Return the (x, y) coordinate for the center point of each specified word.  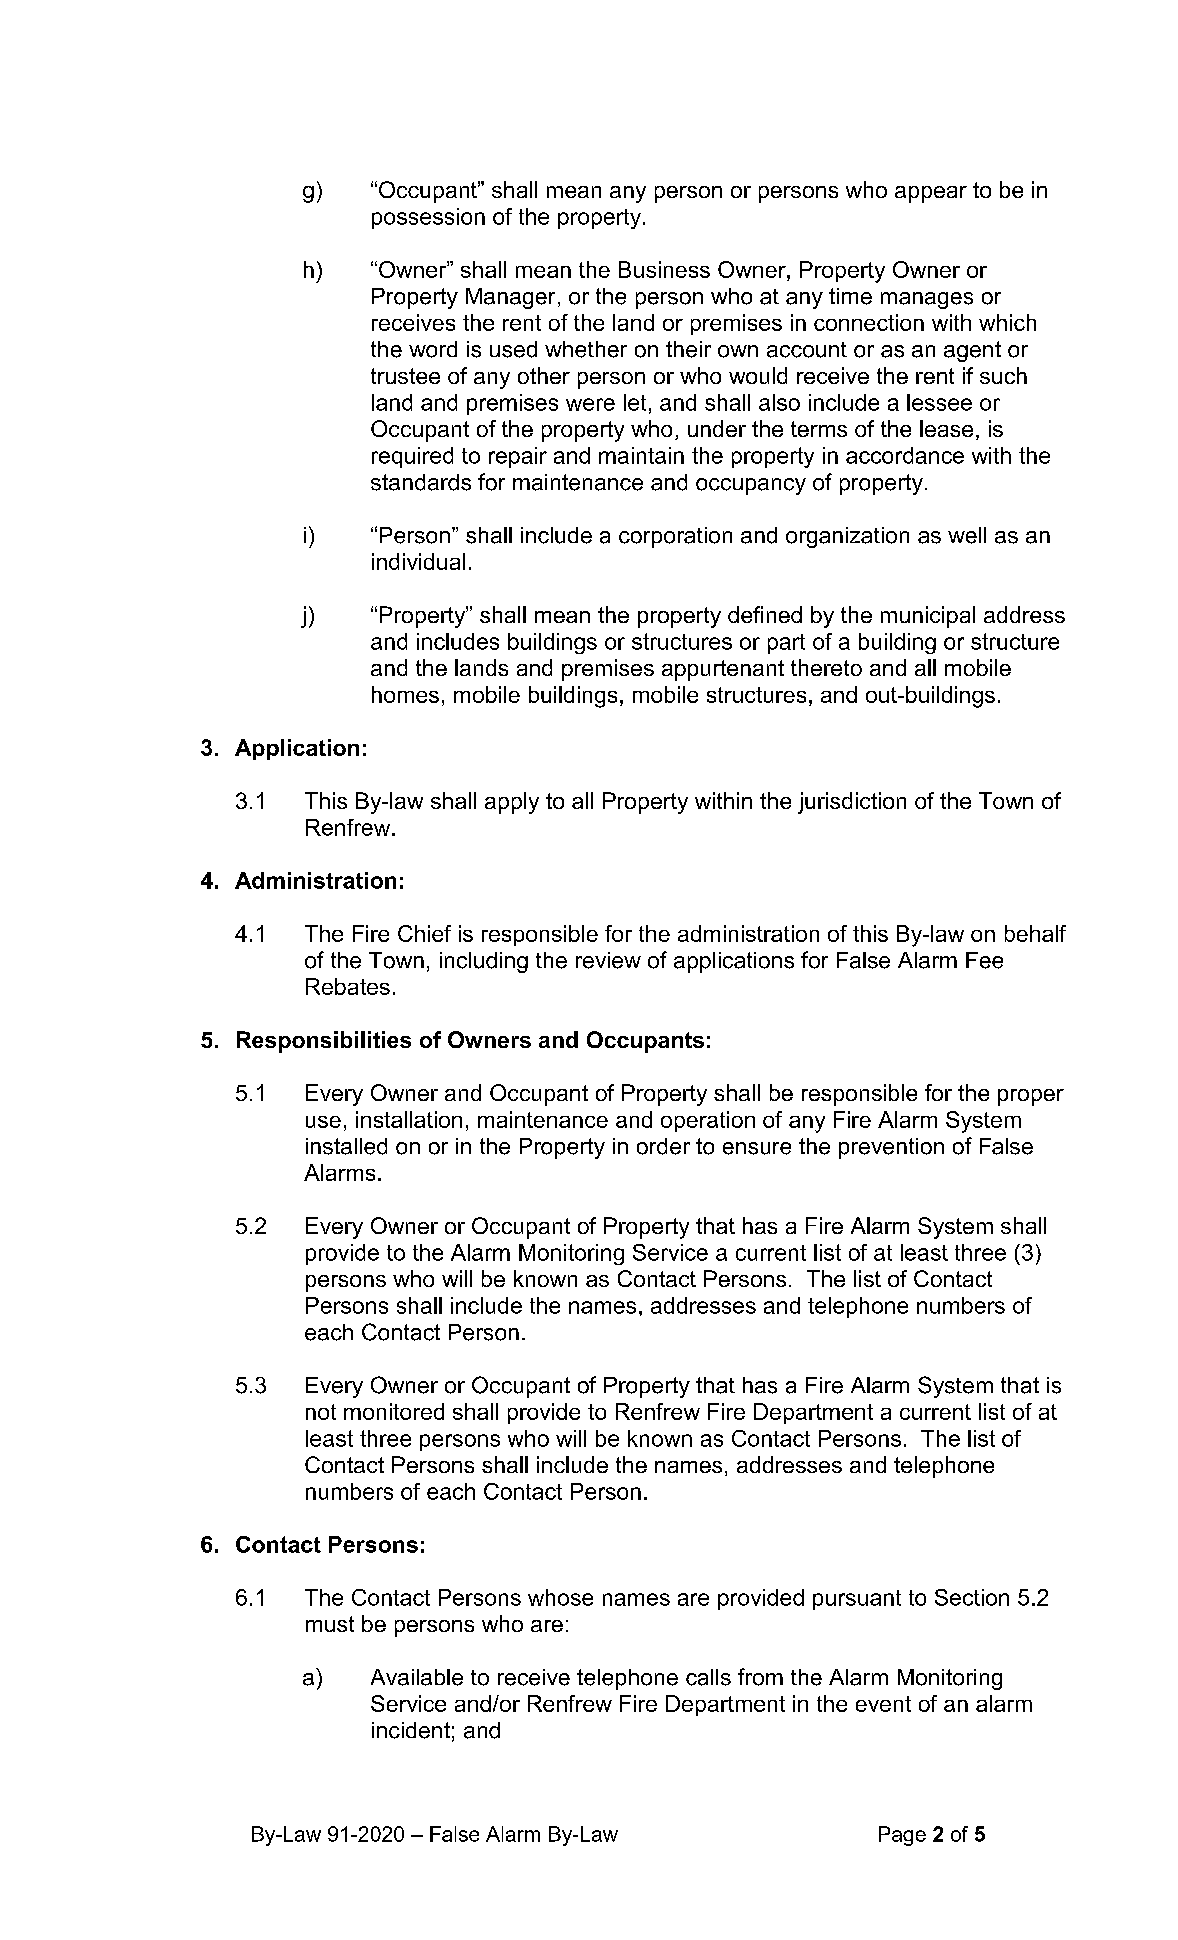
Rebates (348, 986)
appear (931, 194)
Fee (984, 960)
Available (417, 1677)
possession (428, 218)
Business (664, 269)
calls (708, 1677)
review (608, 960)
